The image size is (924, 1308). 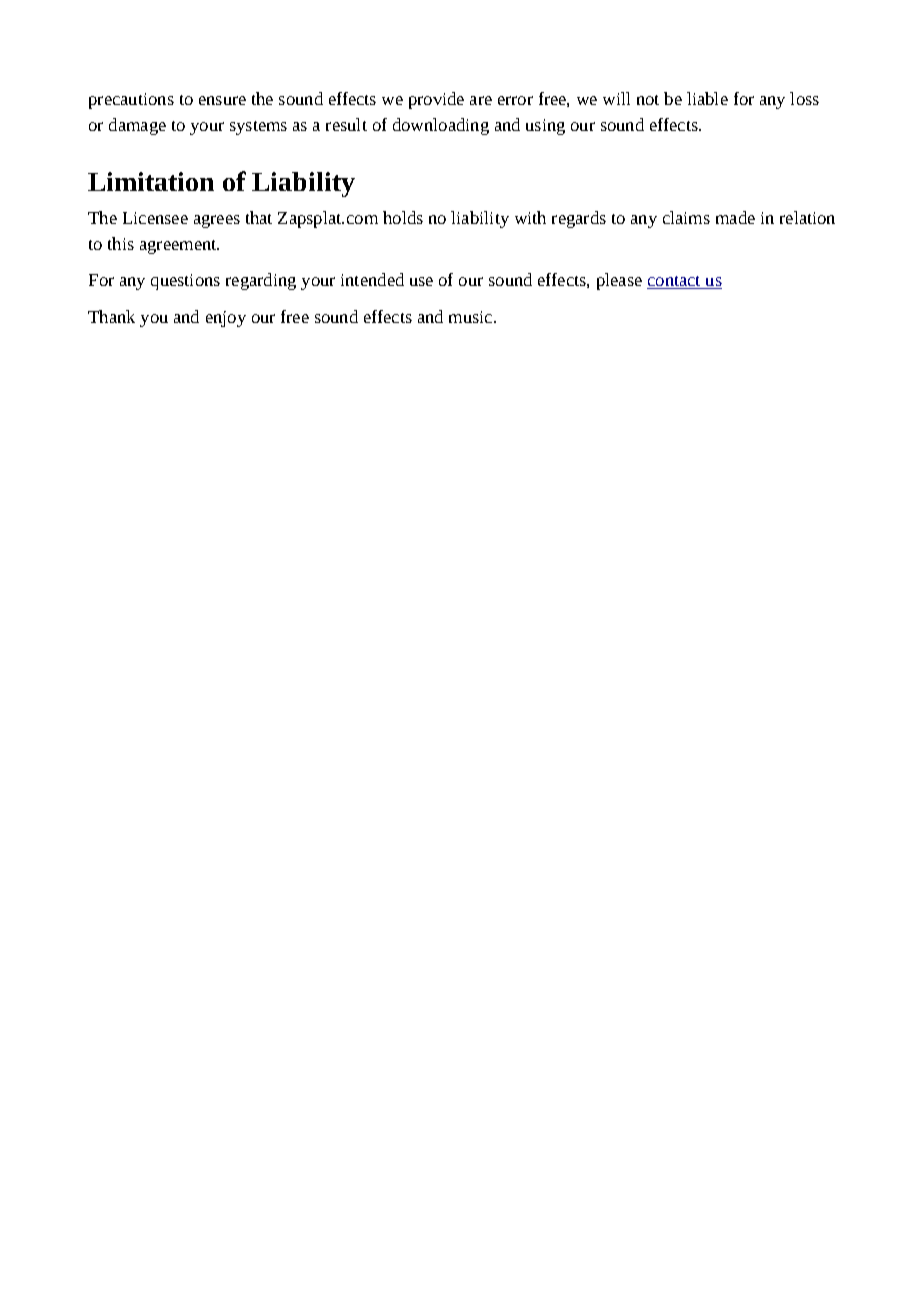 What do you see at coordinates (530, 217) in the page?
I see `with` at bounding box center [530, 217].
